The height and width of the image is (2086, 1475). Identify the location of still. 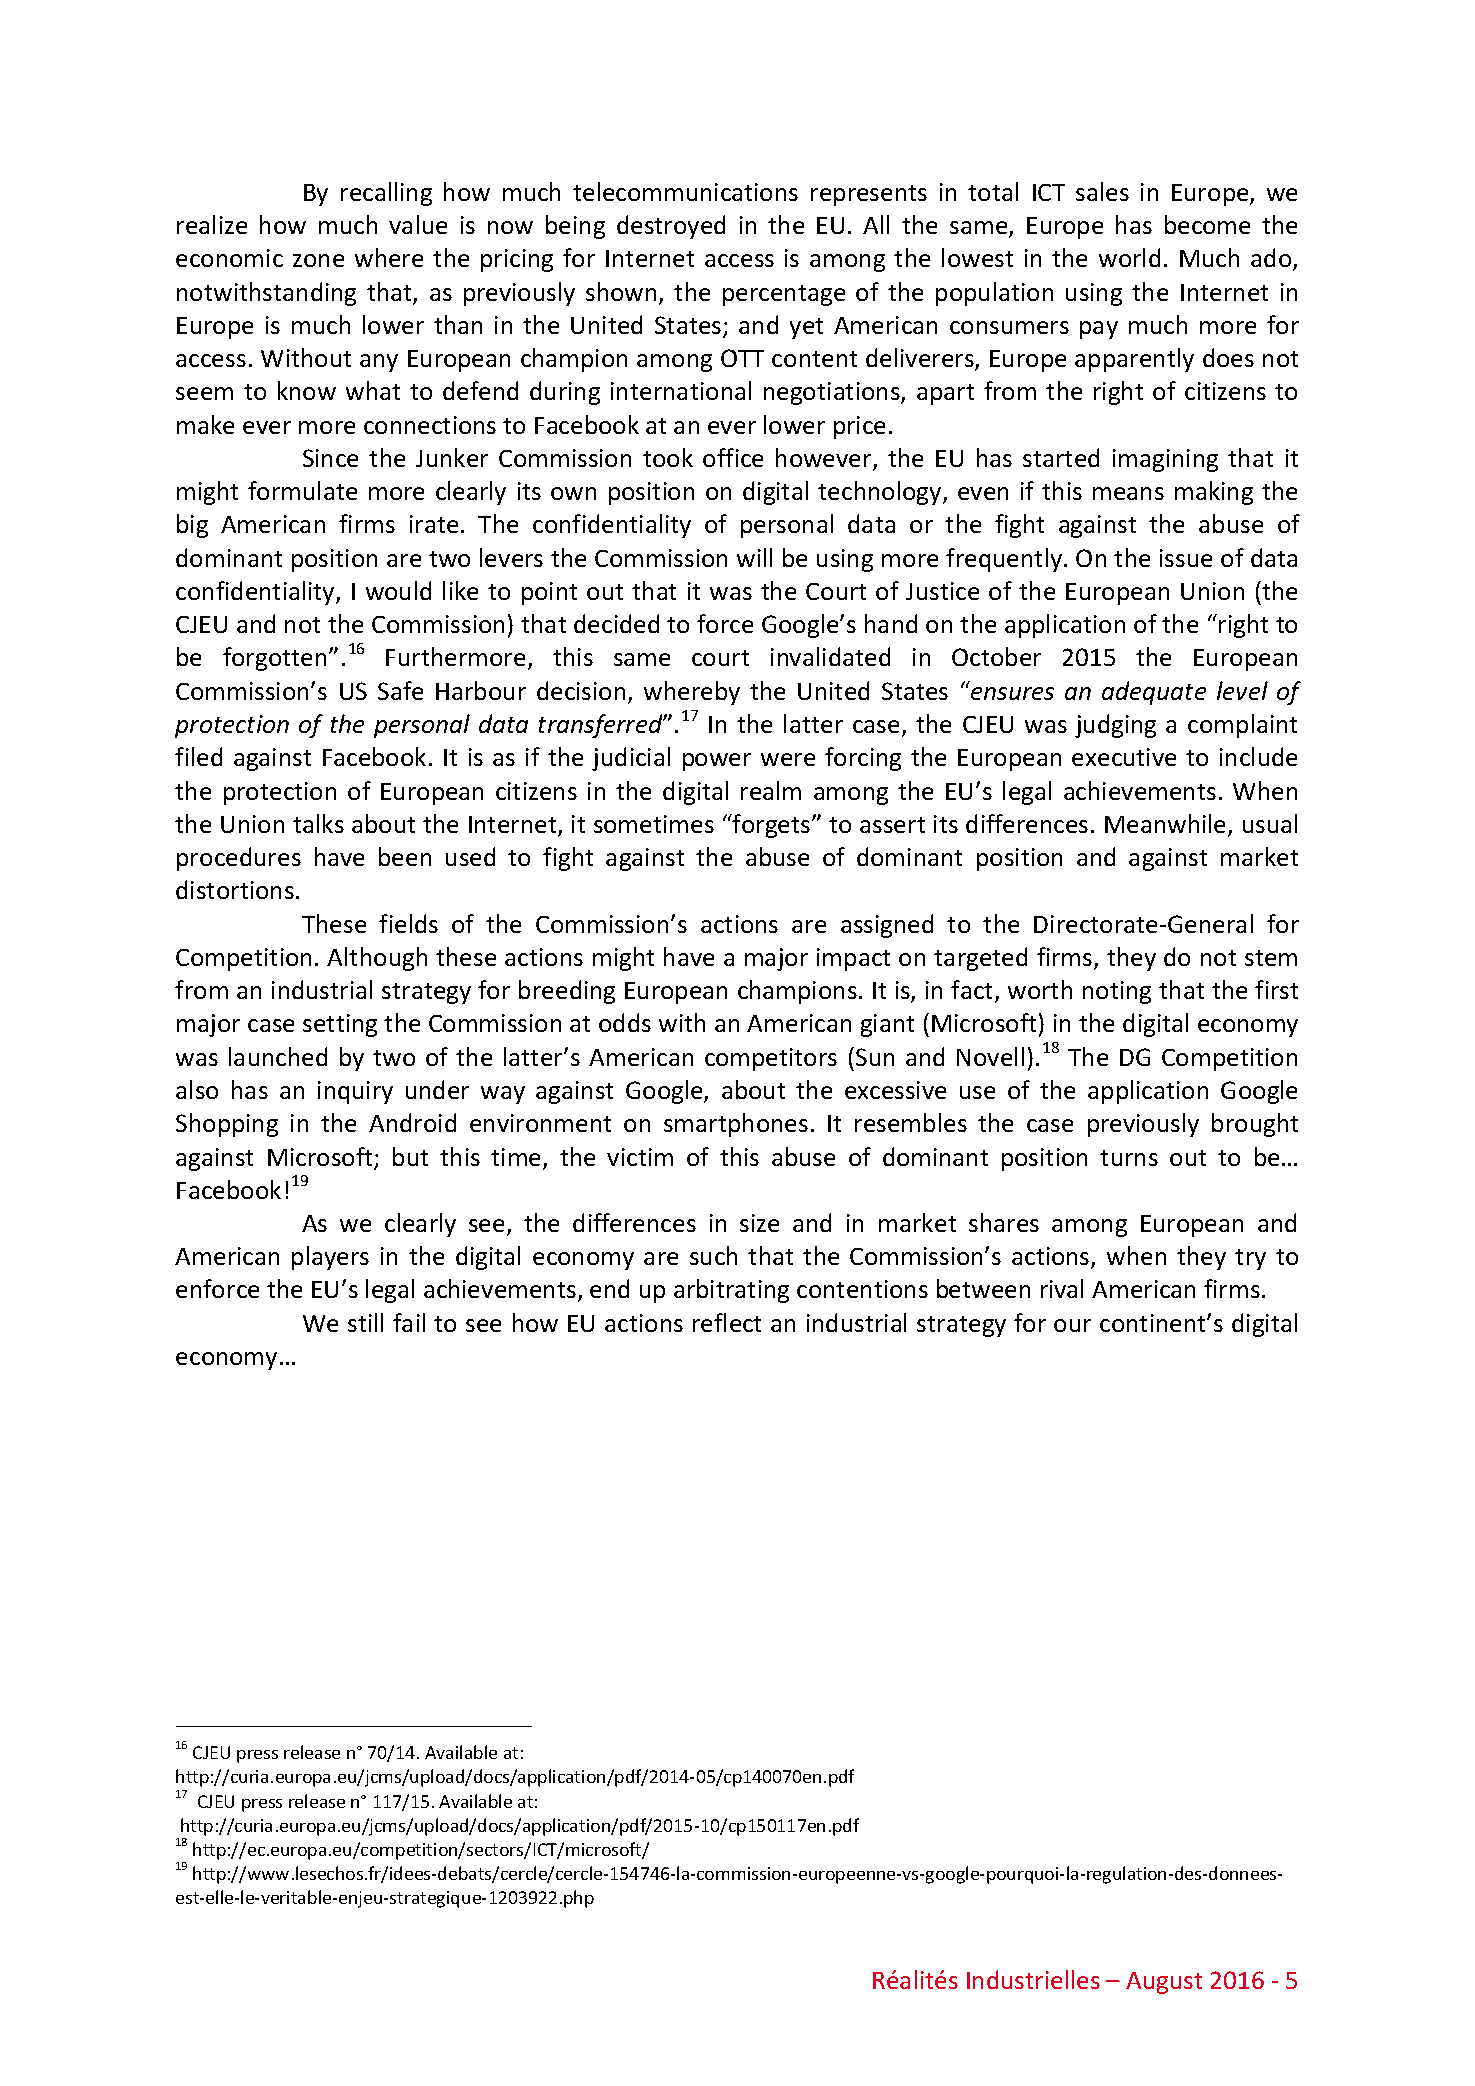
(365, 1322).
